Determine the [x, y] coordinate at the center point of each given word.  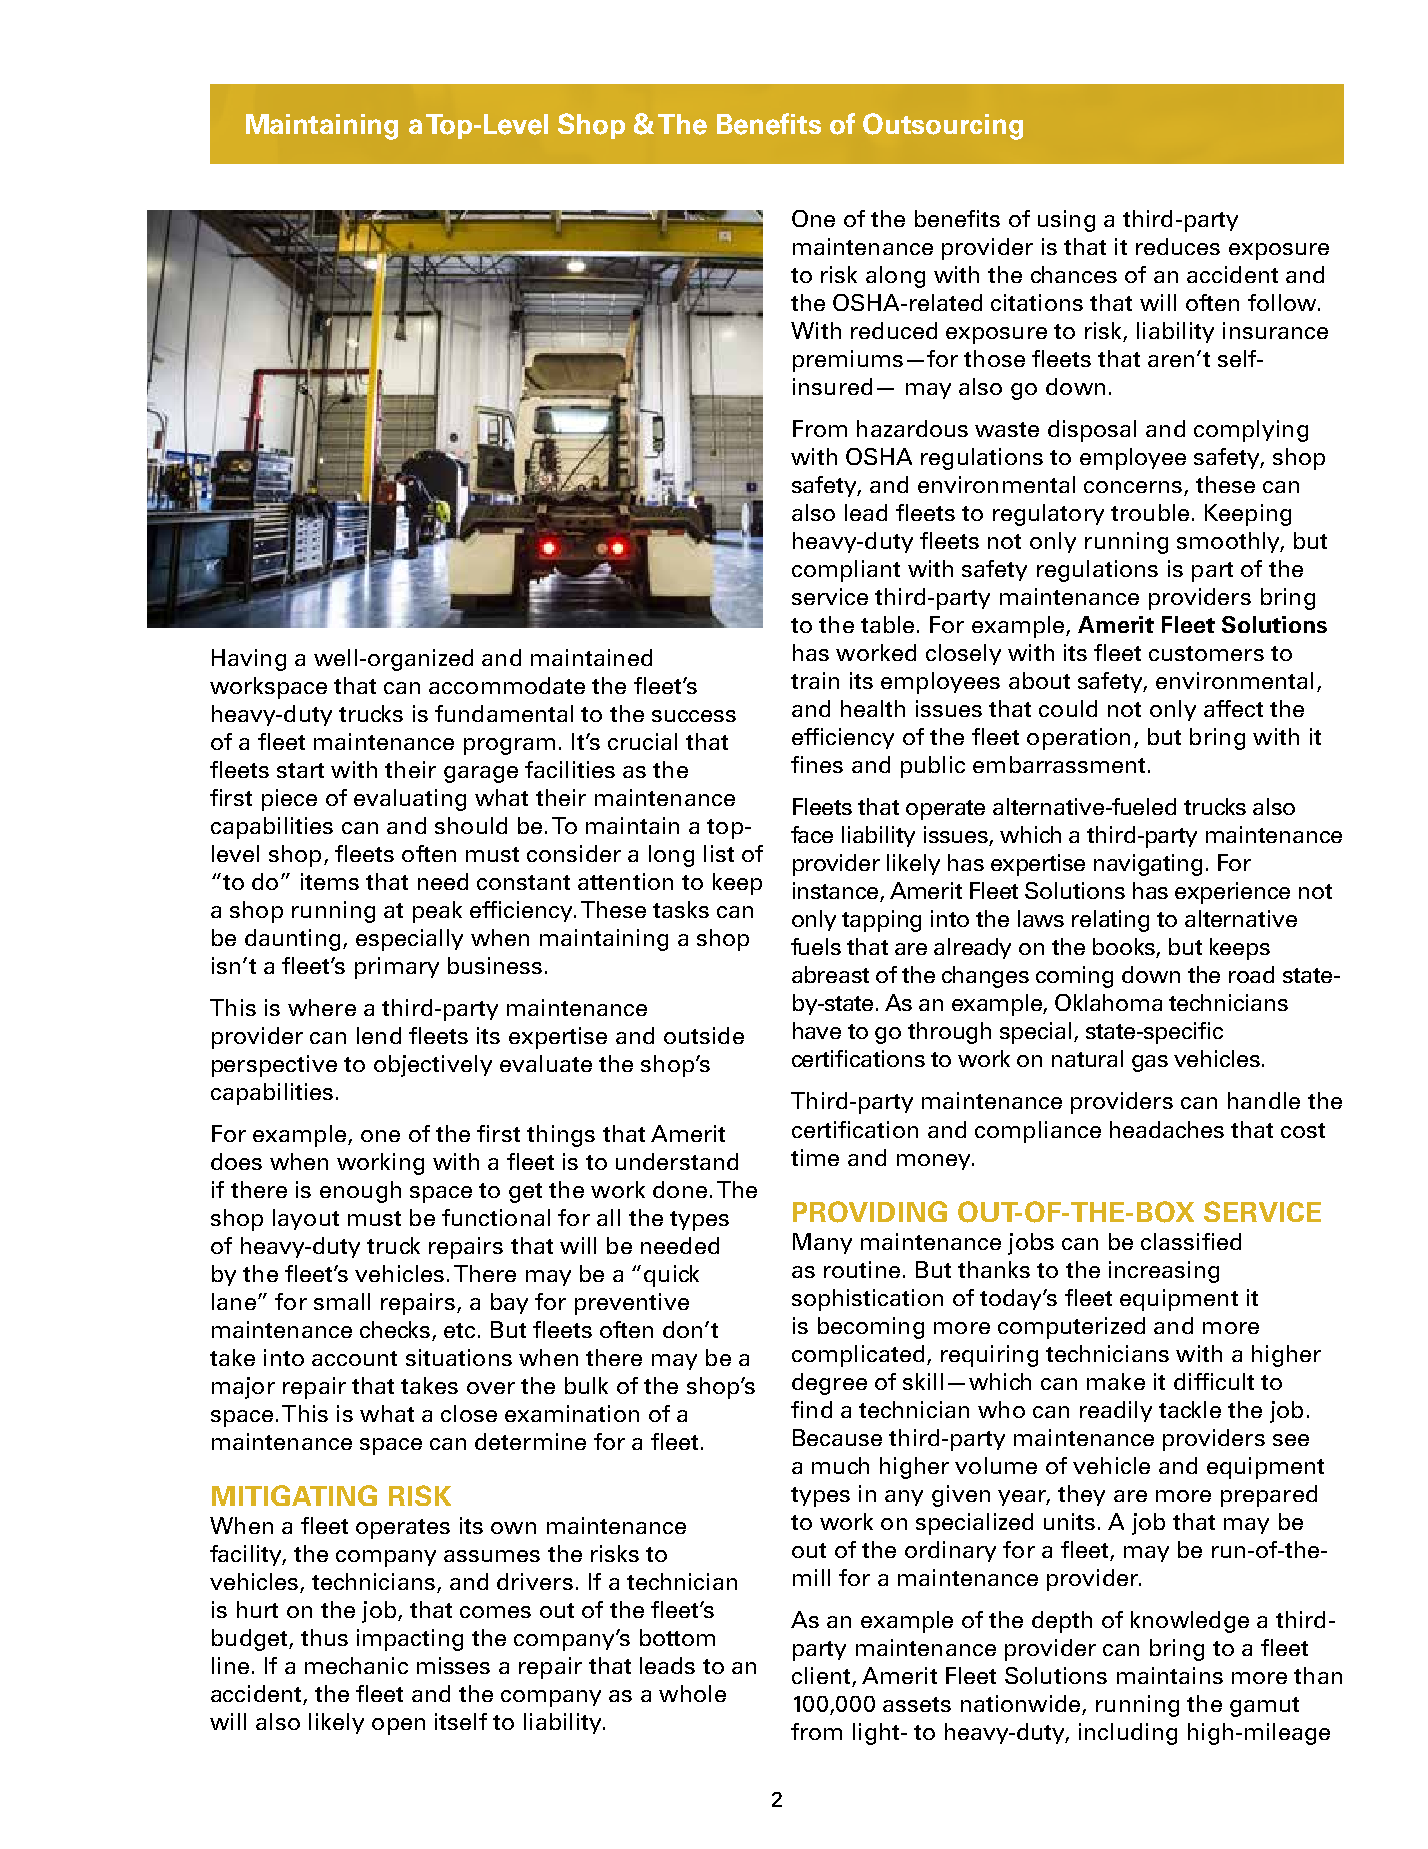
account [354, 1358]
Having [249, 660]
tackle [1190, 1409]
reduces [1178, 246]
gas [1150, 1063]
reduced [894, 330]
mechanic [356, 1665]
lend [379, 1035]
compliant [846, 571]
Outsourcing [943, 126]
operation [1078, 739]
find [811, 1409]
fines [817, 764]
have [817, 1030]
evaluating [410, 800]
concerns [1134, 488]
